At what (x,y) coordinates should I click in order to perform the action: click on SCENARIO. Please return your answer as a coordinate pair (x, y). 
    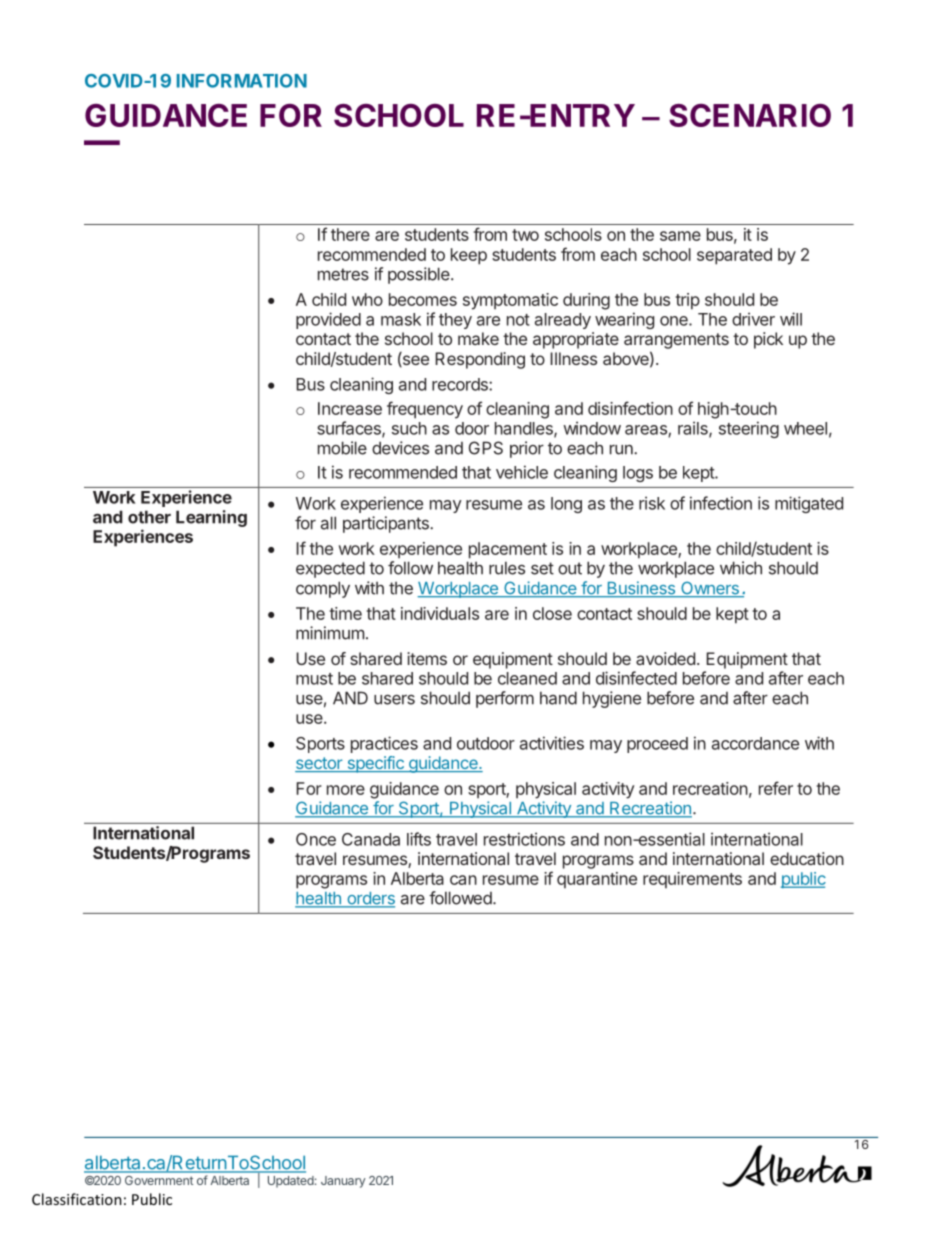
    Looking at the image, I should click on (750, 115).
